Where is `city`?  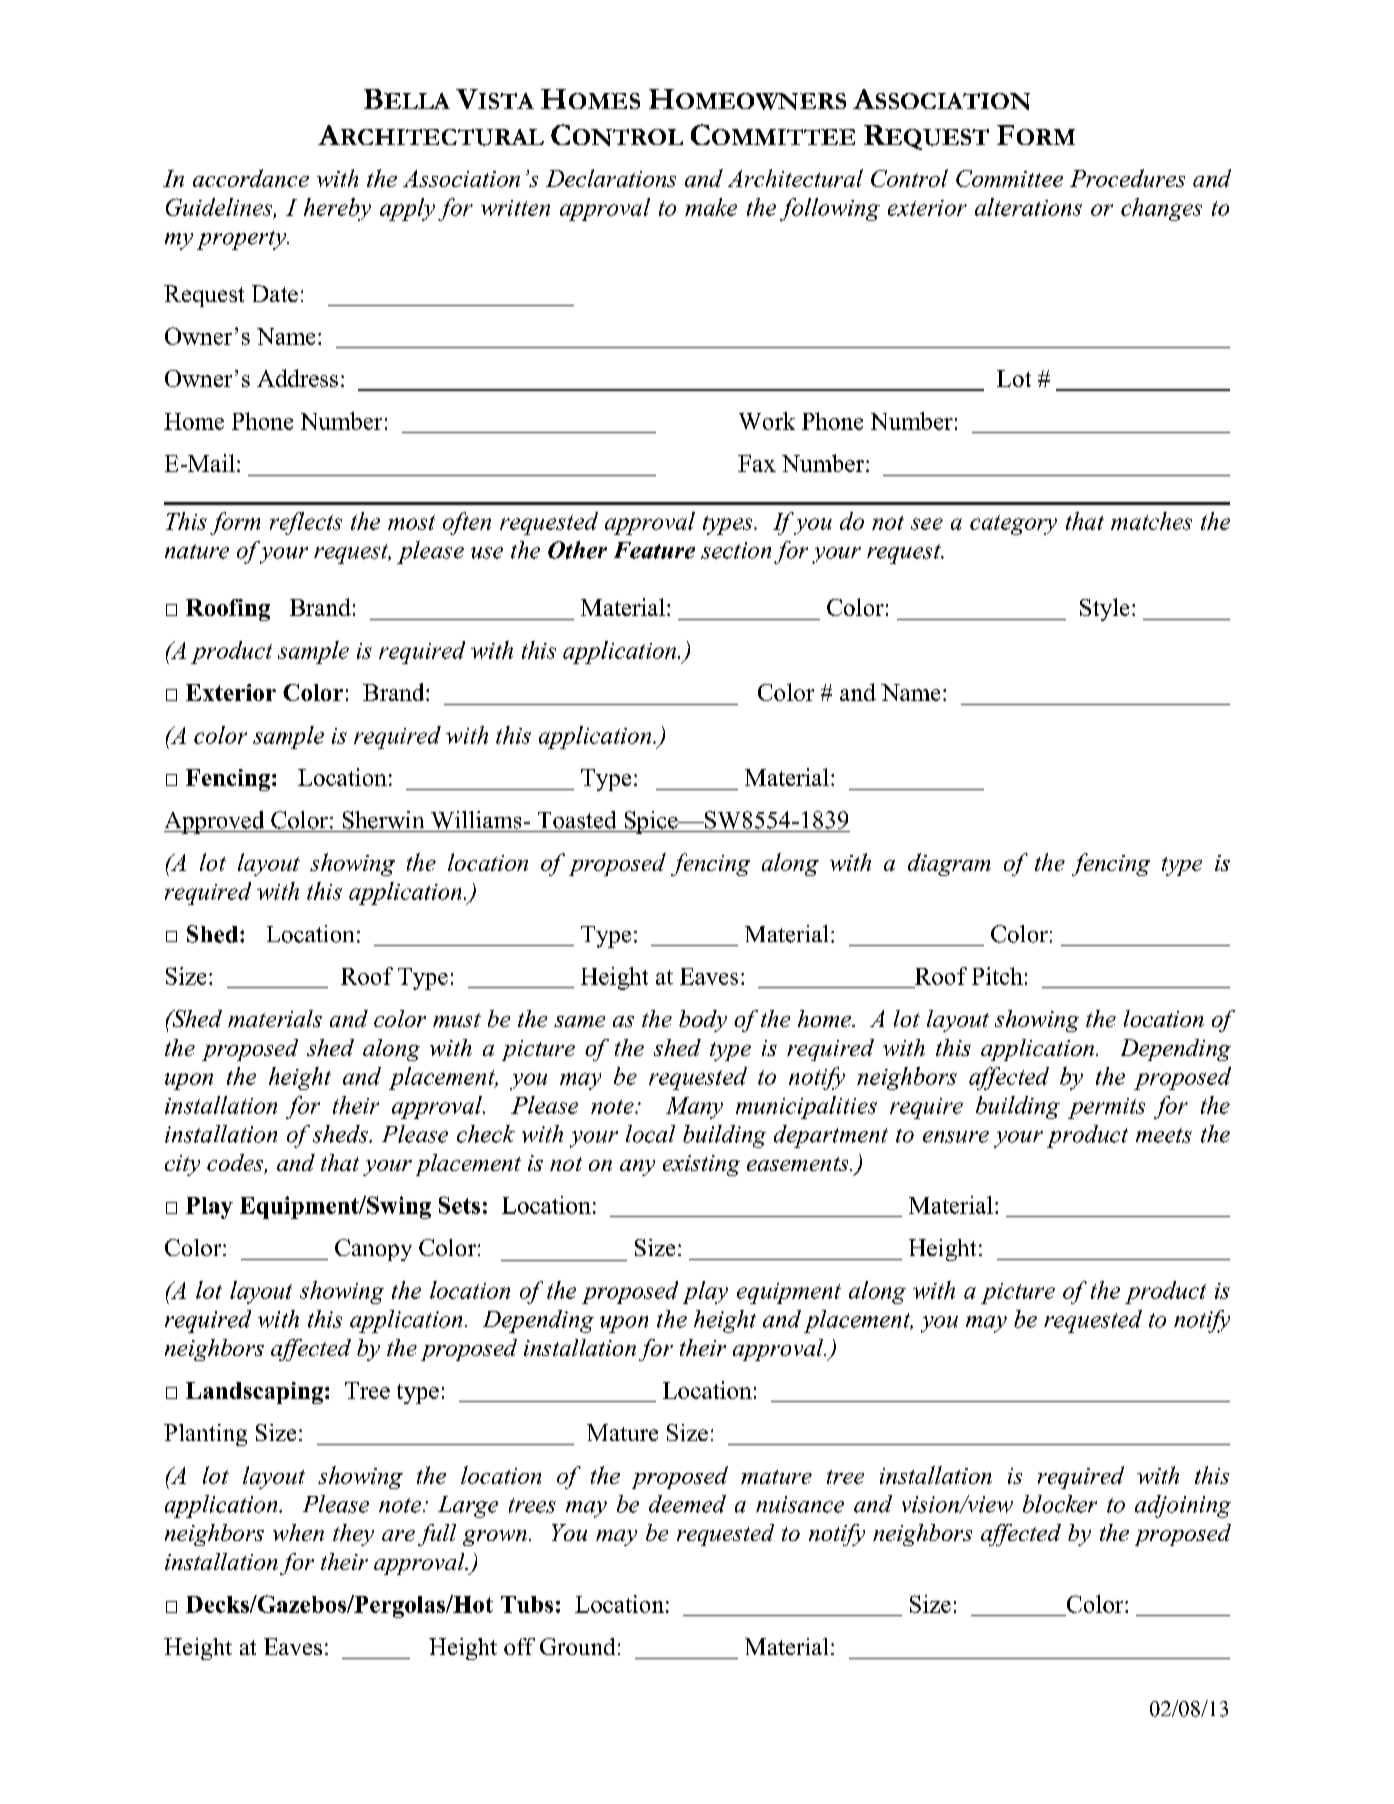 city is located at coordinates (182, 1165).
